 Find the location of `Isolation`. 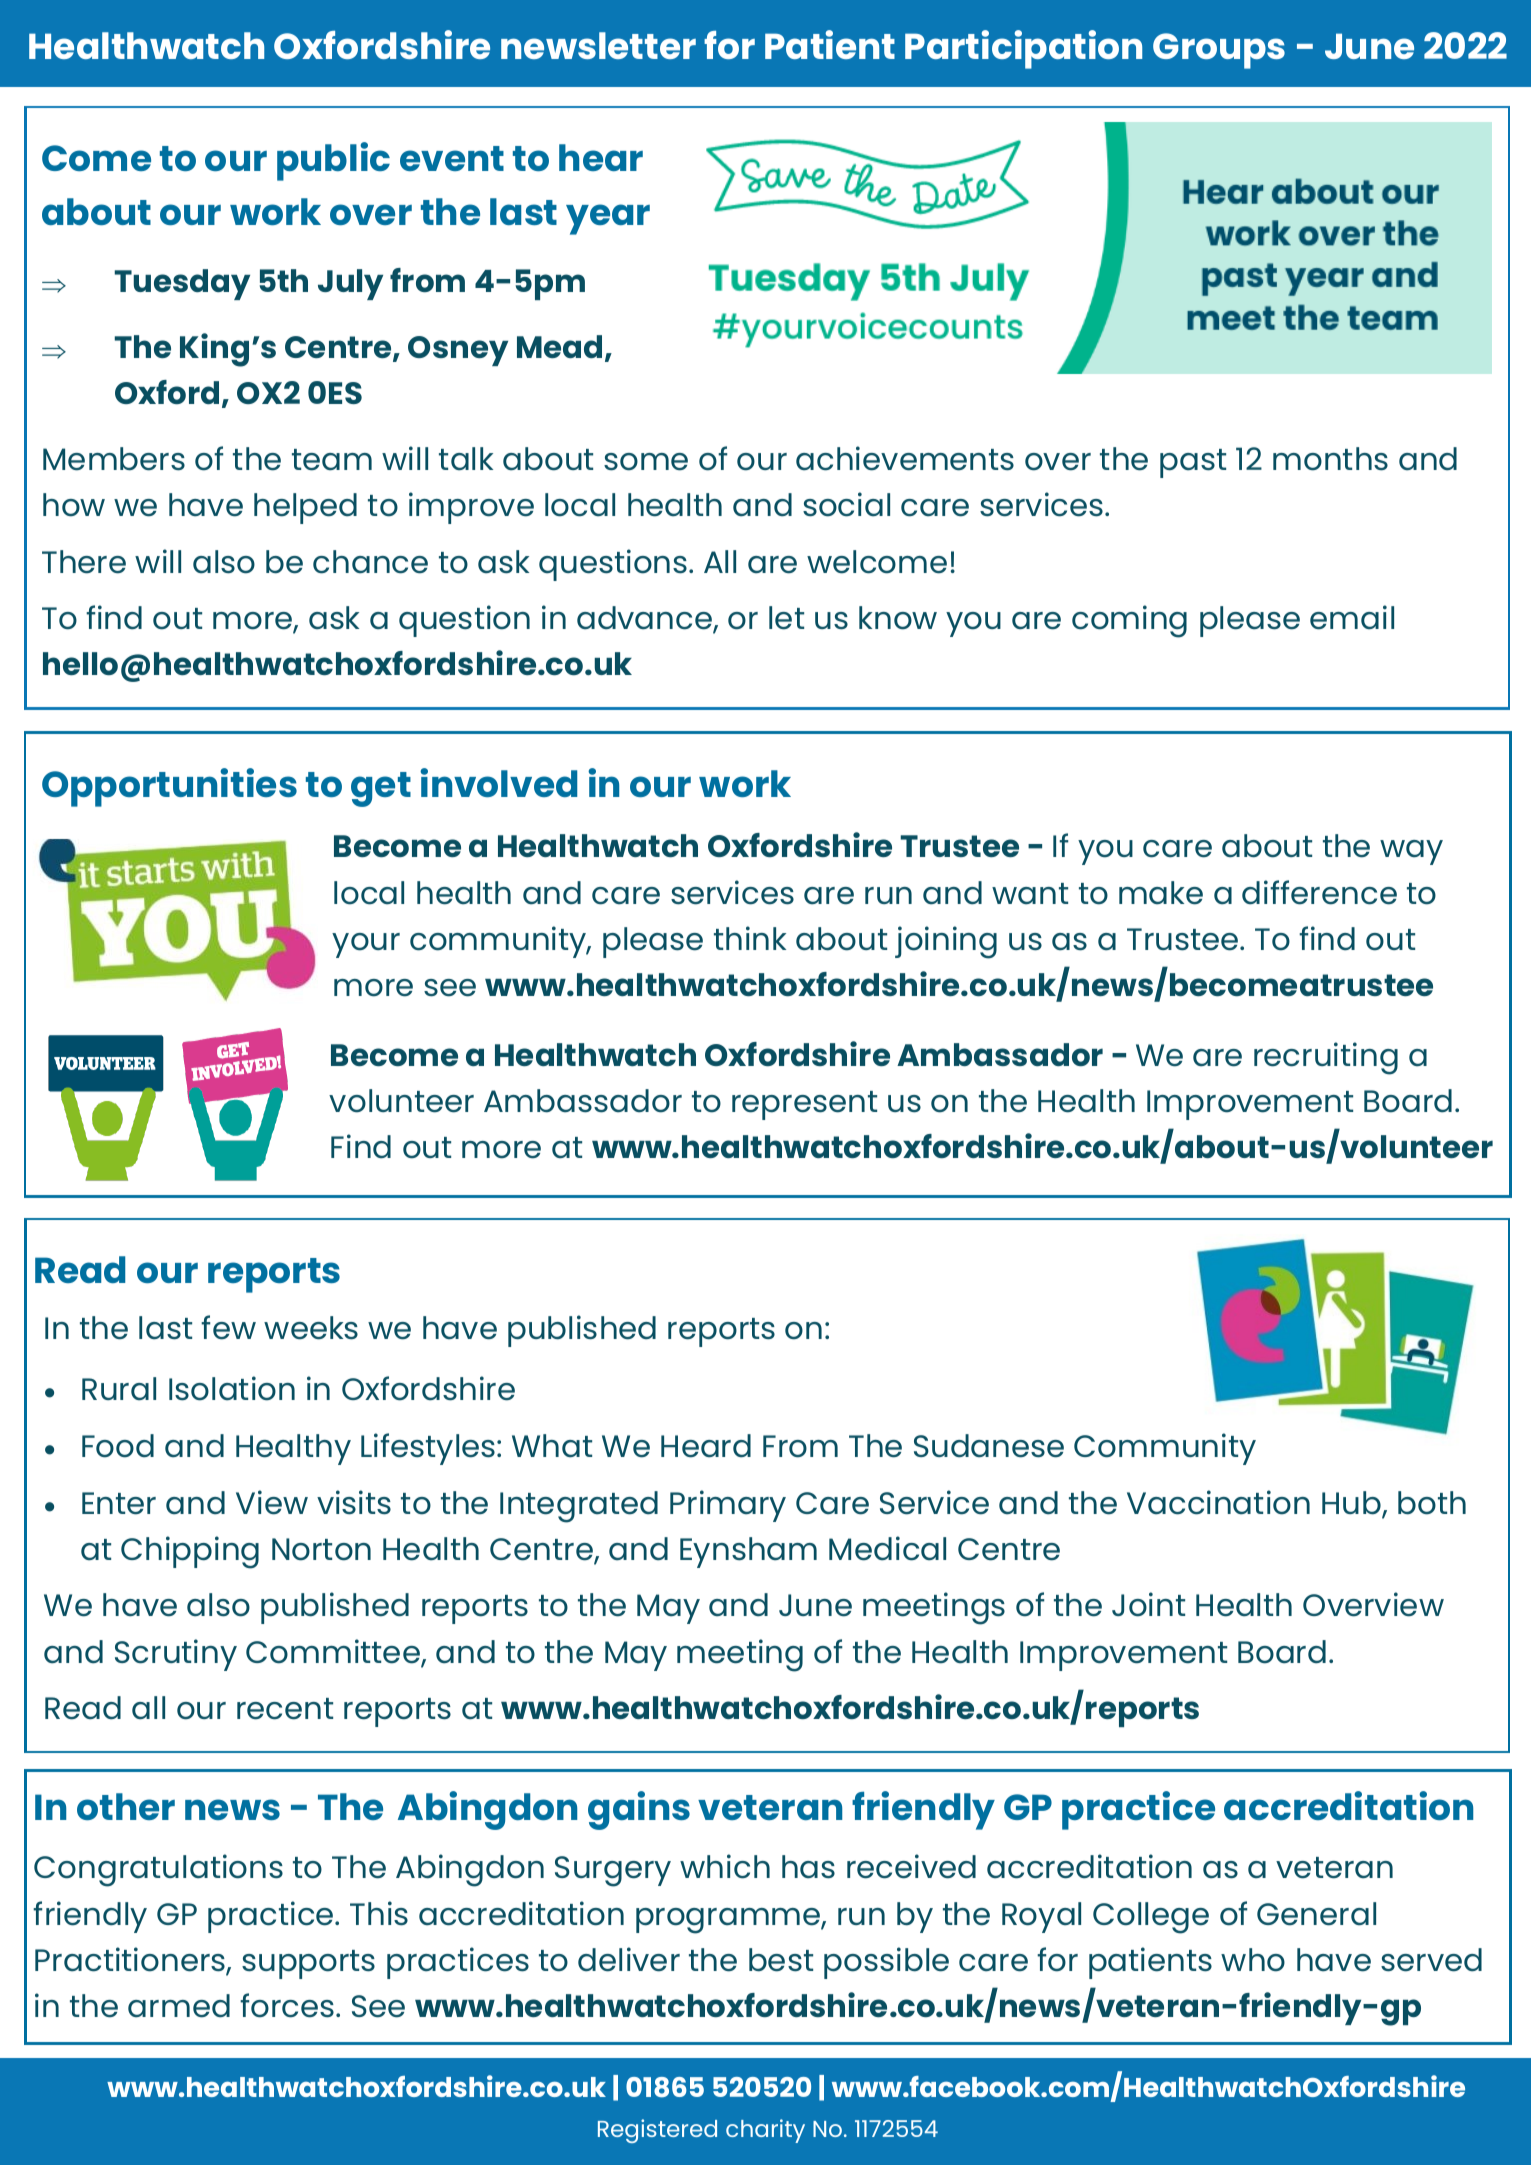

Isolation is located at coordinates (232, 1388).
